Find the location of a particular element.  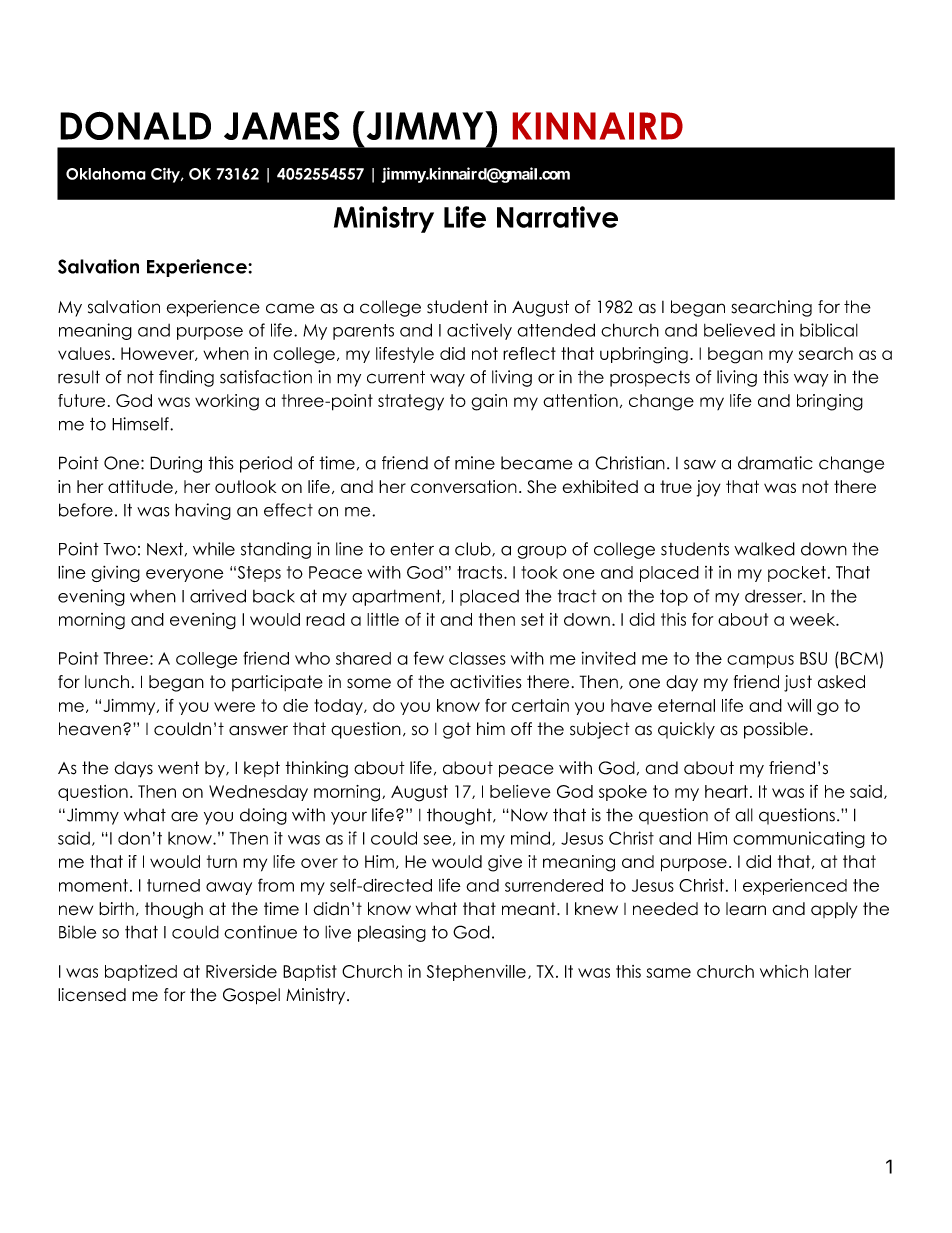

baptized is located at coordinates (141, 973).
